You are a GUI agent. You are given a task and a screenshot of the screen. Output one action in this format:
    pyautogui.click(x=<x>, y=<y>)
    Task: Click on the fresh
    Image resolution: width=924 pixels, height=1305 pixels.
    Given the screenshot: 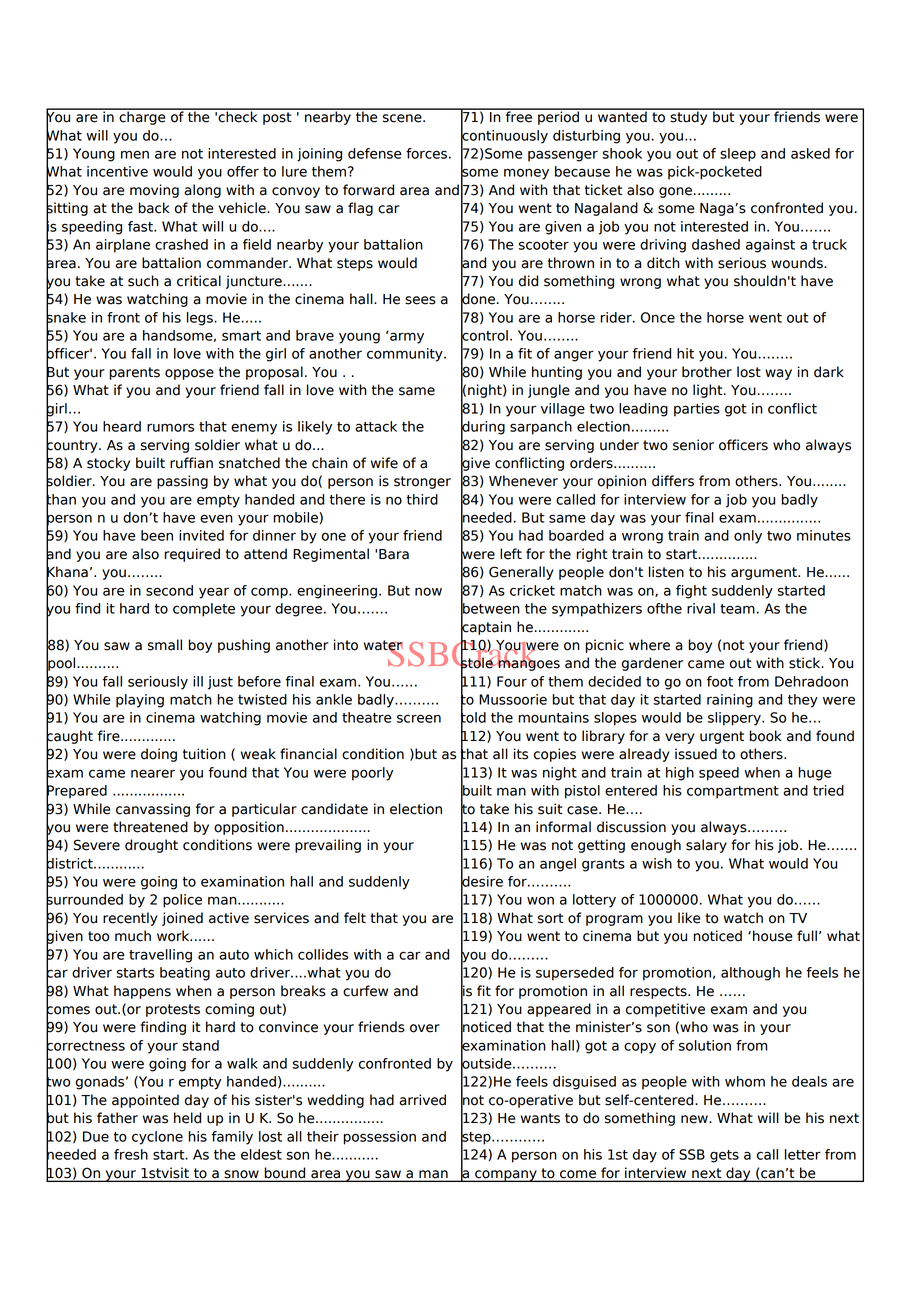 What is the action you would take?
    pyautogui.click(x=131, y=1154)
